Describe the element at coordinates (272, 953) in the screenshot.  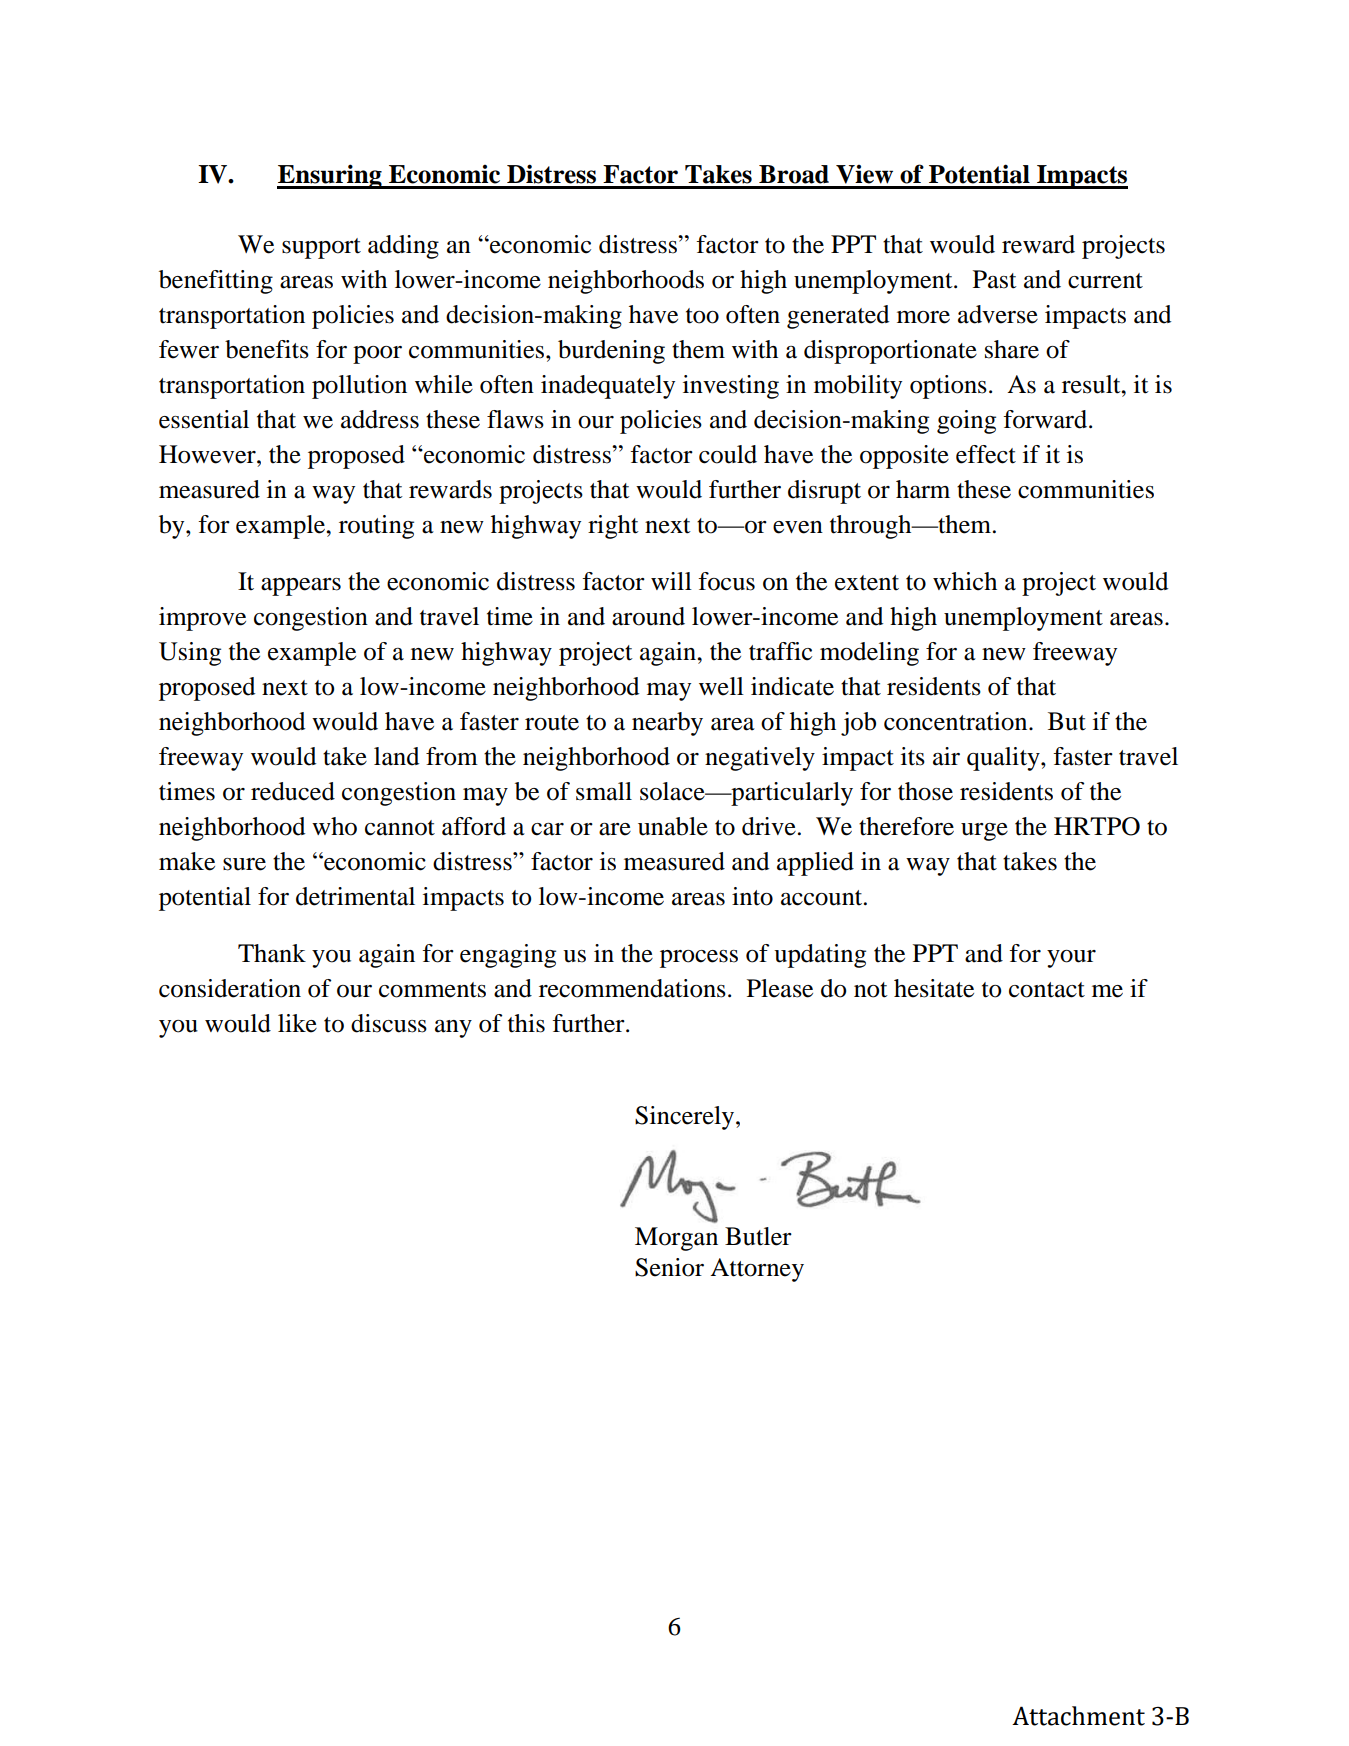
I see `Thank` at that location.
